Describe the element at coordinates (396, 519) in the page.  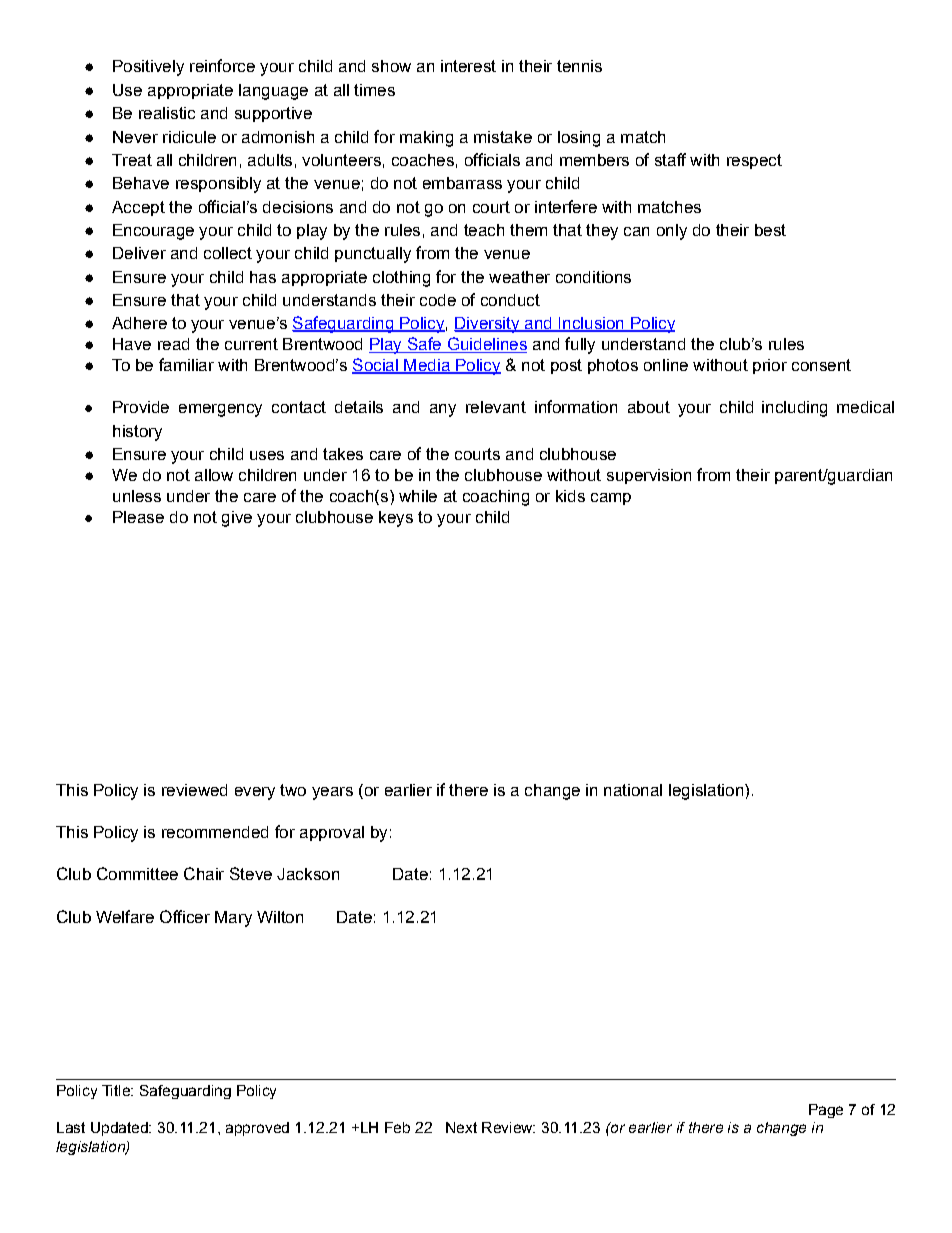
I see `keys` at that location.
